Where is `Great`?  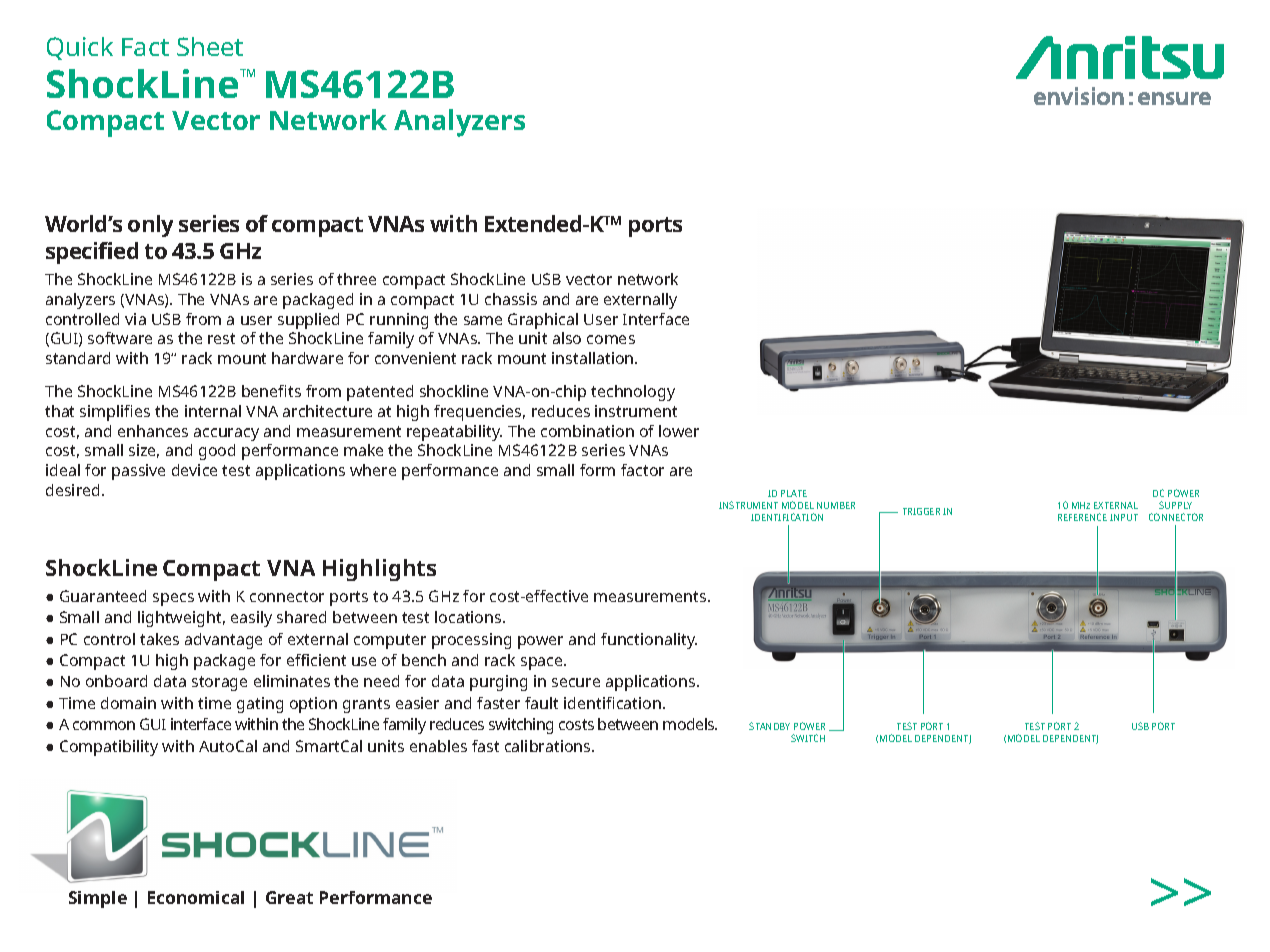 Great is located at coordinates (289, 897).
